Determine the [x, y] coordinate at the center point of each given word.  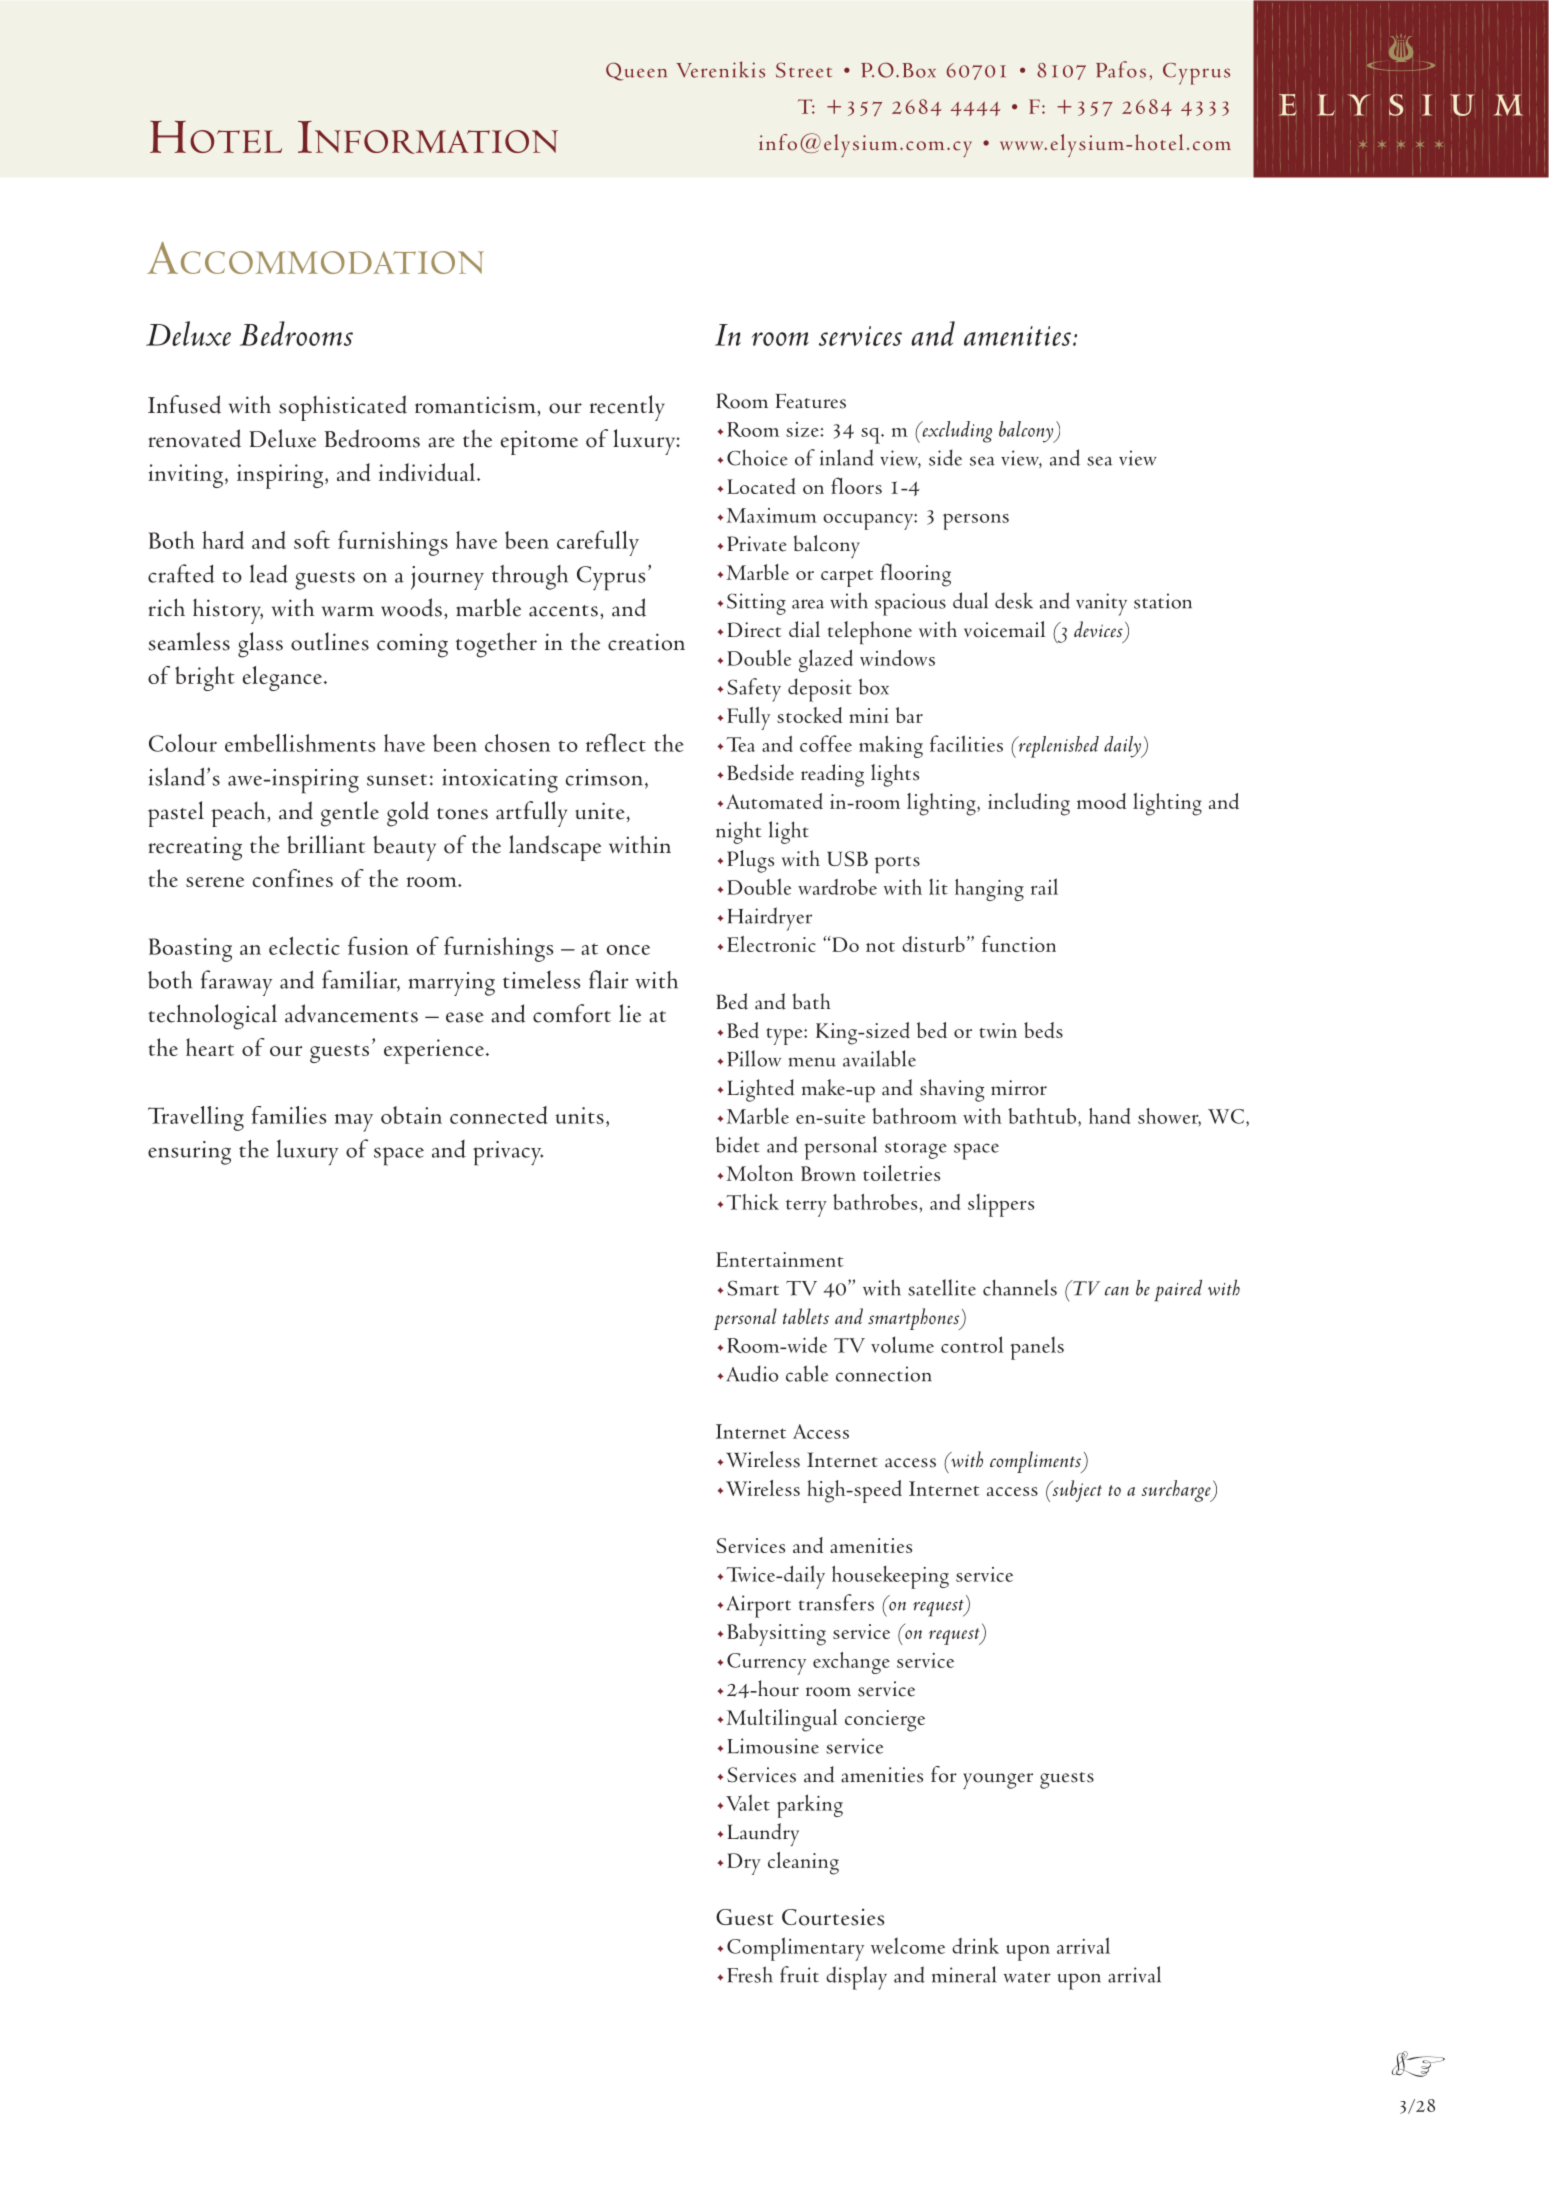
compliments [1037, 1462]
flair [608, 979]
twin [998, 1030]
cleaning [803, 1863]
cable [807, 1373]
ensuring [189, 1153]
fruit [799, 1974]
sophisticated [343, 408]
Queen [636, 71]
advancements [351, 1013]
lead [269, 573]
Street [804, 70]
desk [1014, 600]
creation [646, 642]
